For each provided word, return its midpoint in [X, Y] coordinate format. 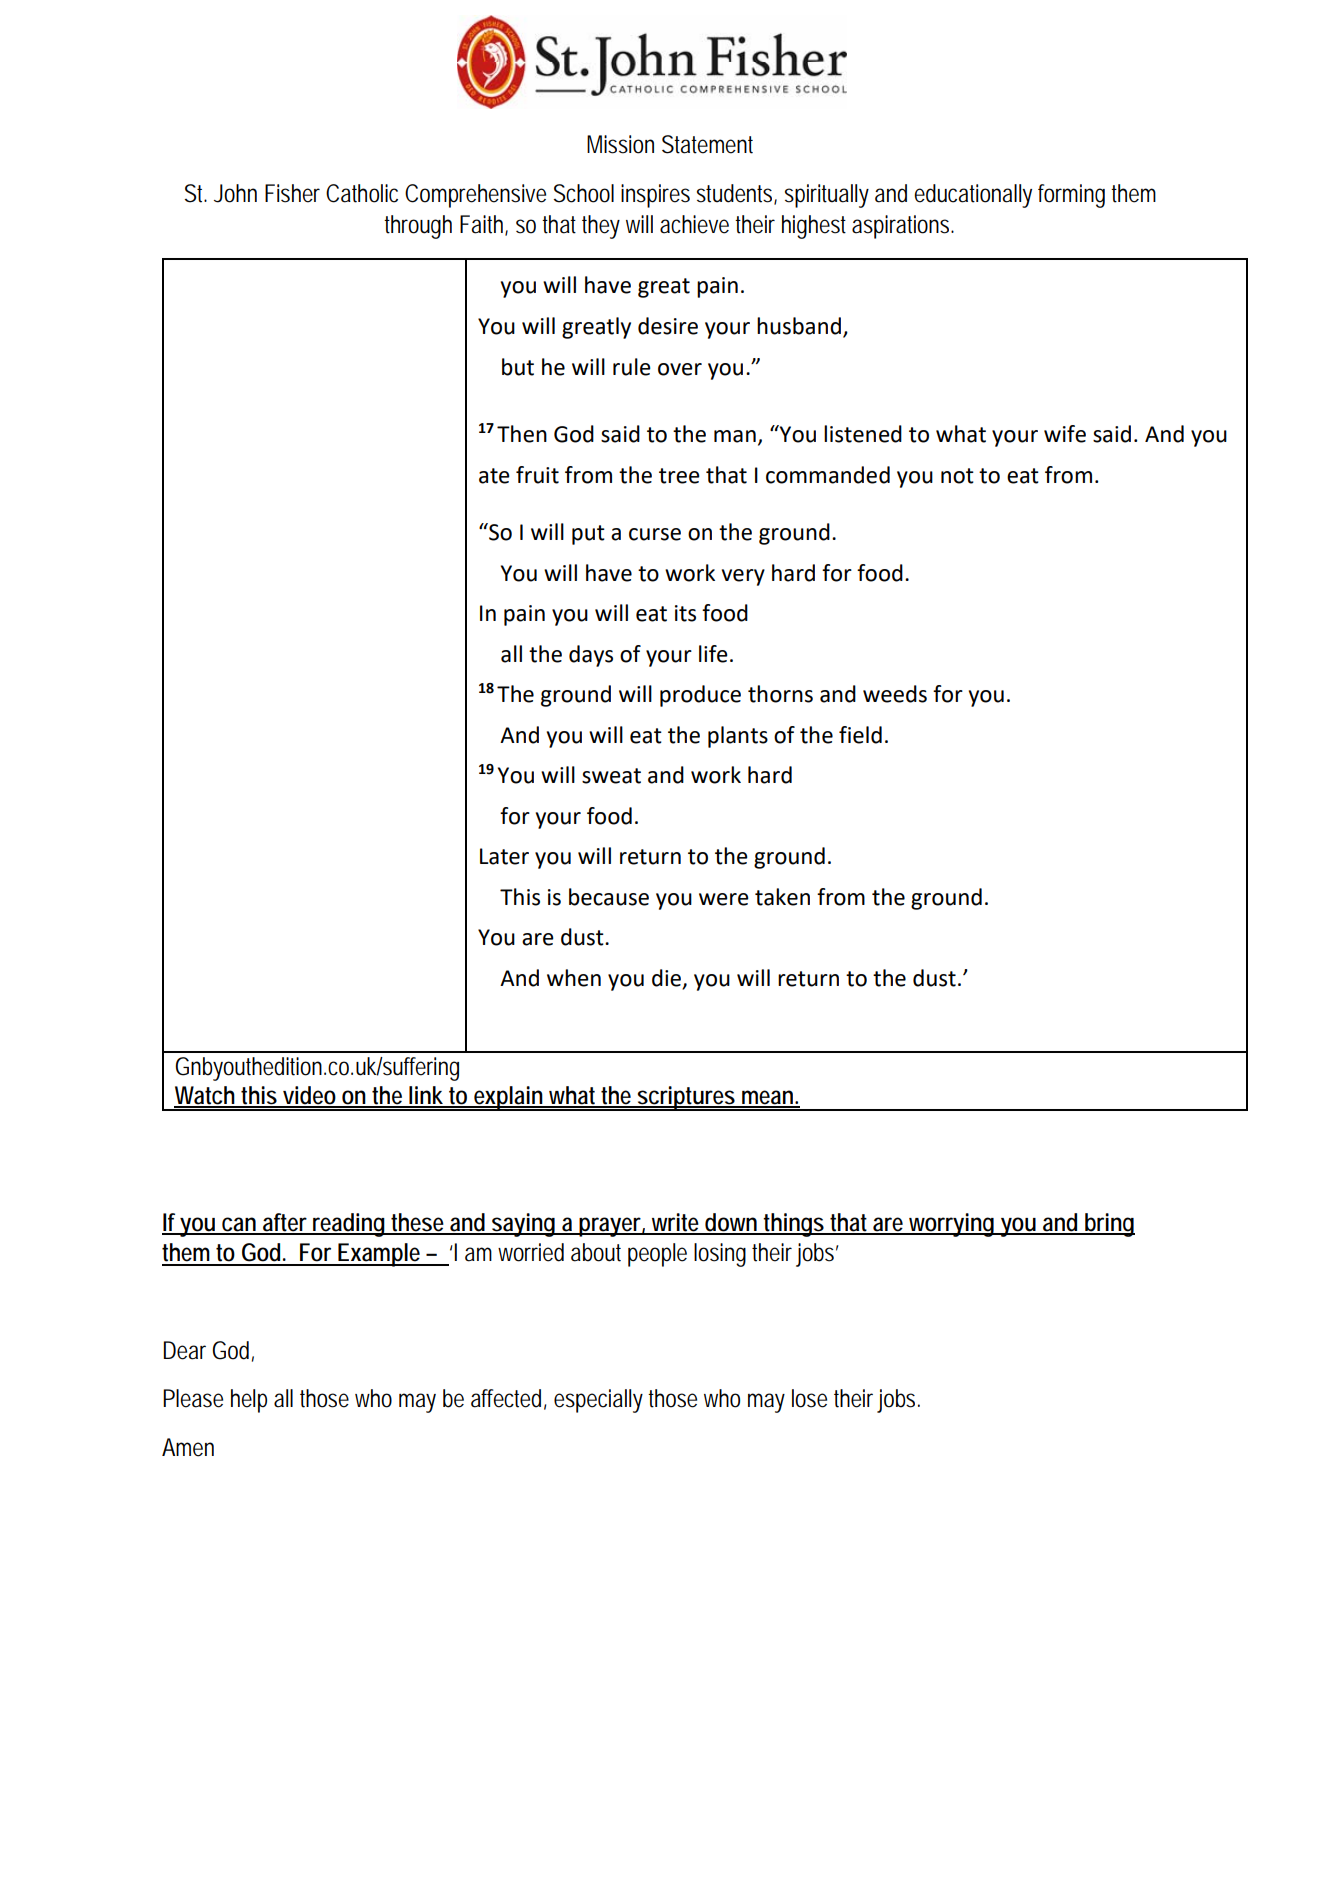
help [249, 1401]
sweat [611, 776]
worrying [952, 1225]
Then [522, 434]
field [860, 735]
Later [504, 856]
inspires [655, 196]
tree [679, 476]
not [957, 476]
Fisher [292, 193]
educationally [973, 196]
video [310, 1096]
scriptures [687, 1098]
